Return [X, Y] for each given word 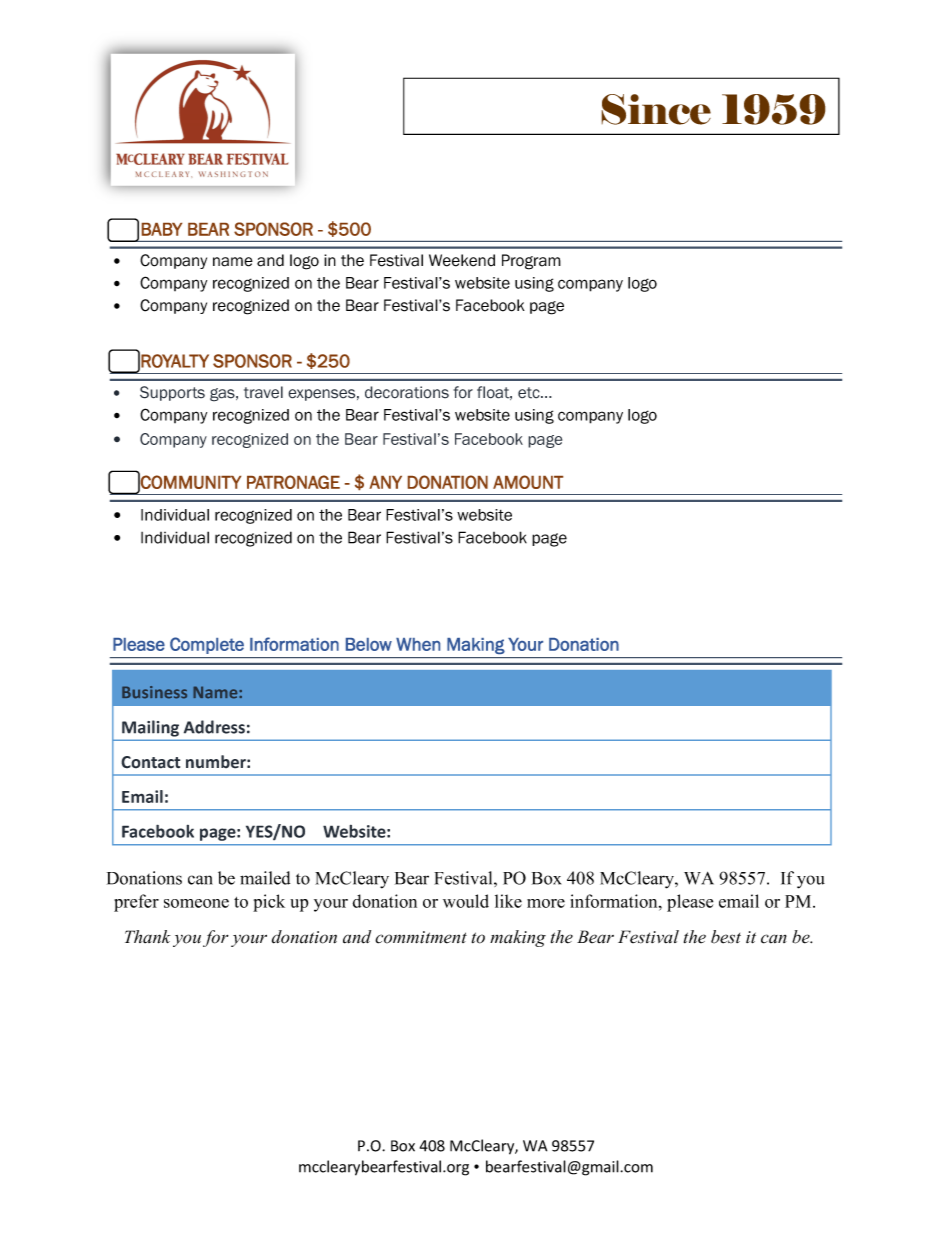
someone [196, 903]
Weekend [462, 260]
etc [530, 393]
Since [656, 109]
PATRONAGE [293, 482]
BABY [162, 229]
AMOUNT [528, 482]
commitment [421, 937]
